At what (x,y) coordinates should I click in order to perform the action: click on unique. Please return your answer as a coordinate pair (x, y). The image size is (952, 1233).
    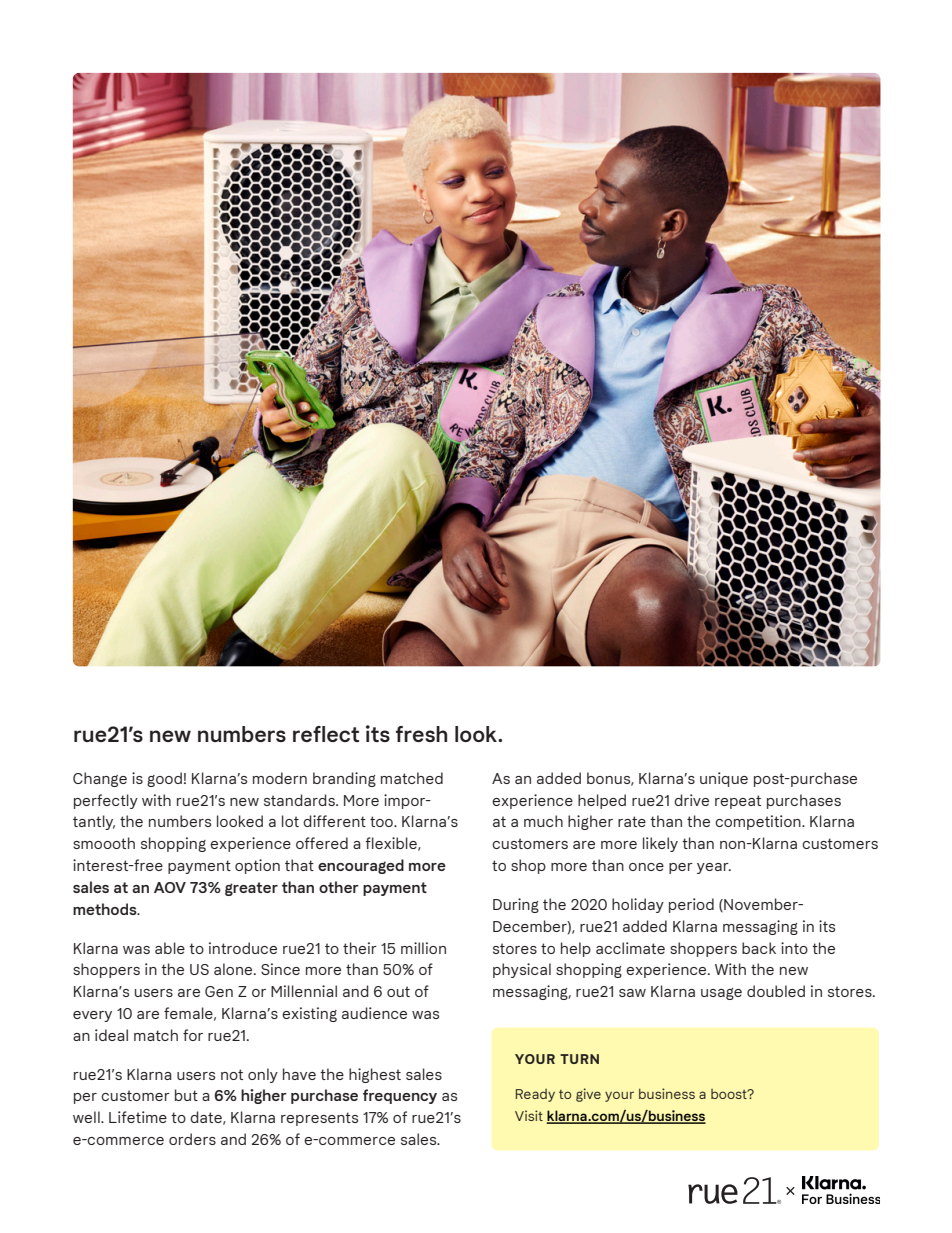
    Looking at the image, I should click on (724, 779).
